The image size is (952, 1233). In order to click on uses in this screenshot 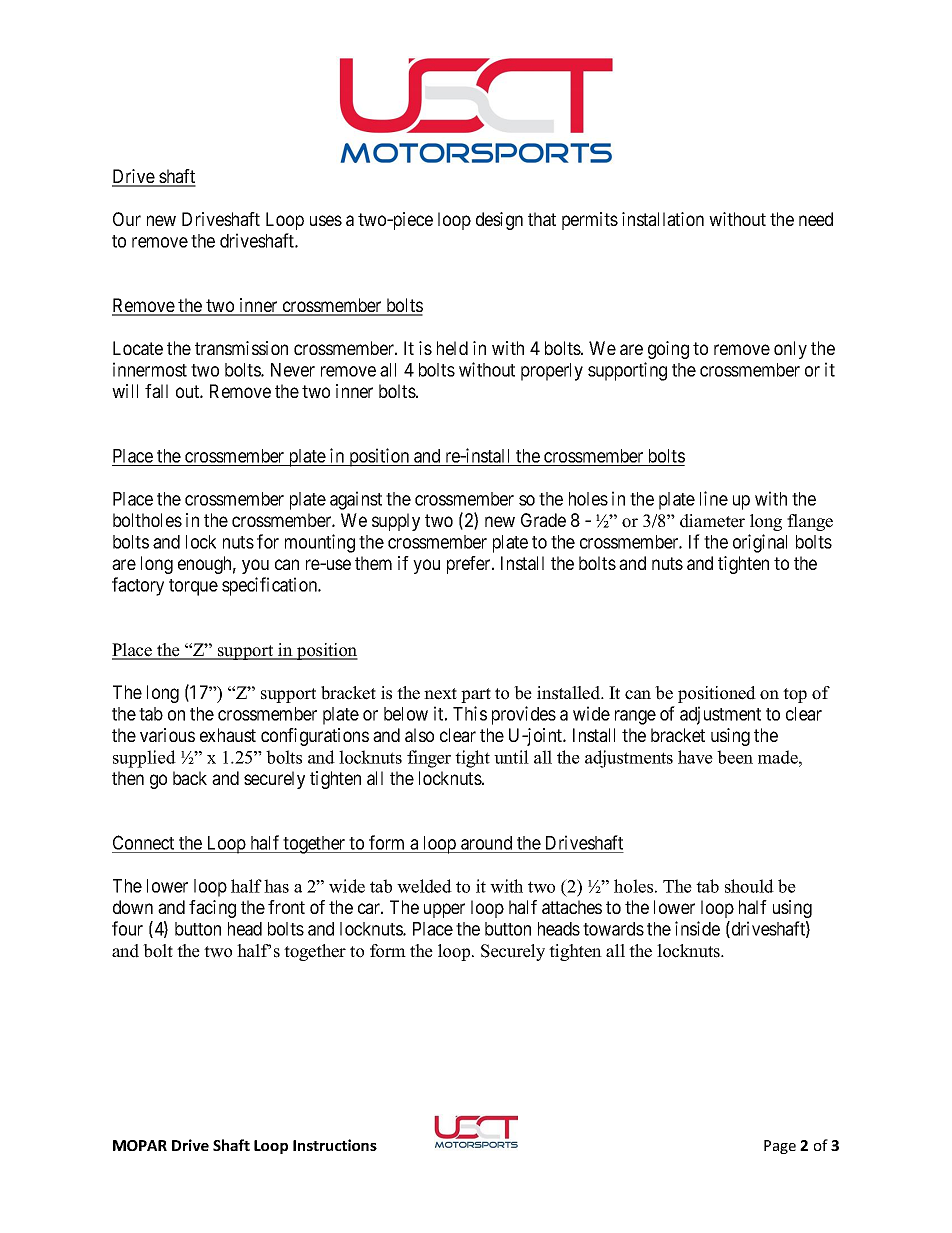, I will do `click(326, 220)`.
